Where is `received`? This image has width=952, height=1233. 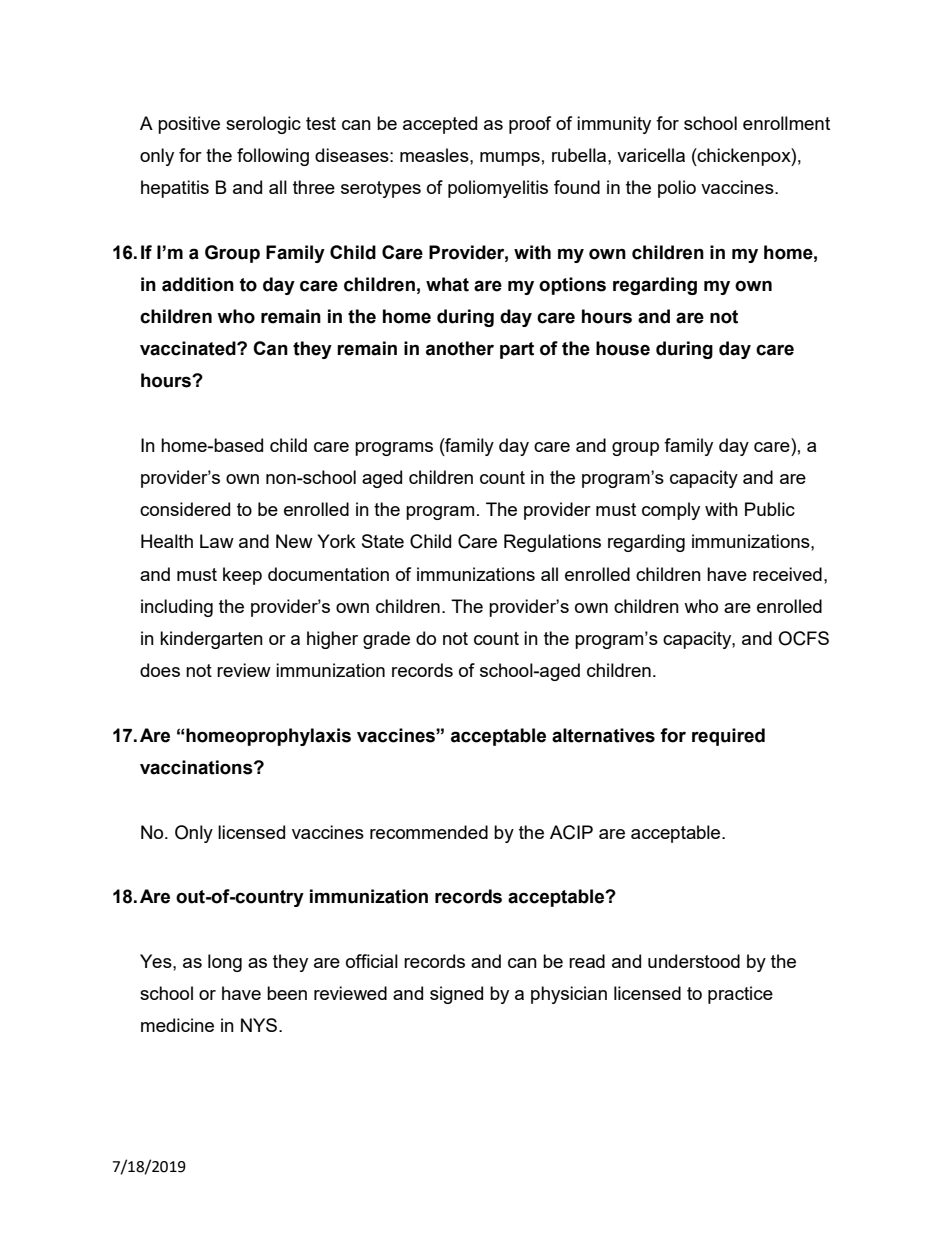
received is located at coordinates (787, 574).
